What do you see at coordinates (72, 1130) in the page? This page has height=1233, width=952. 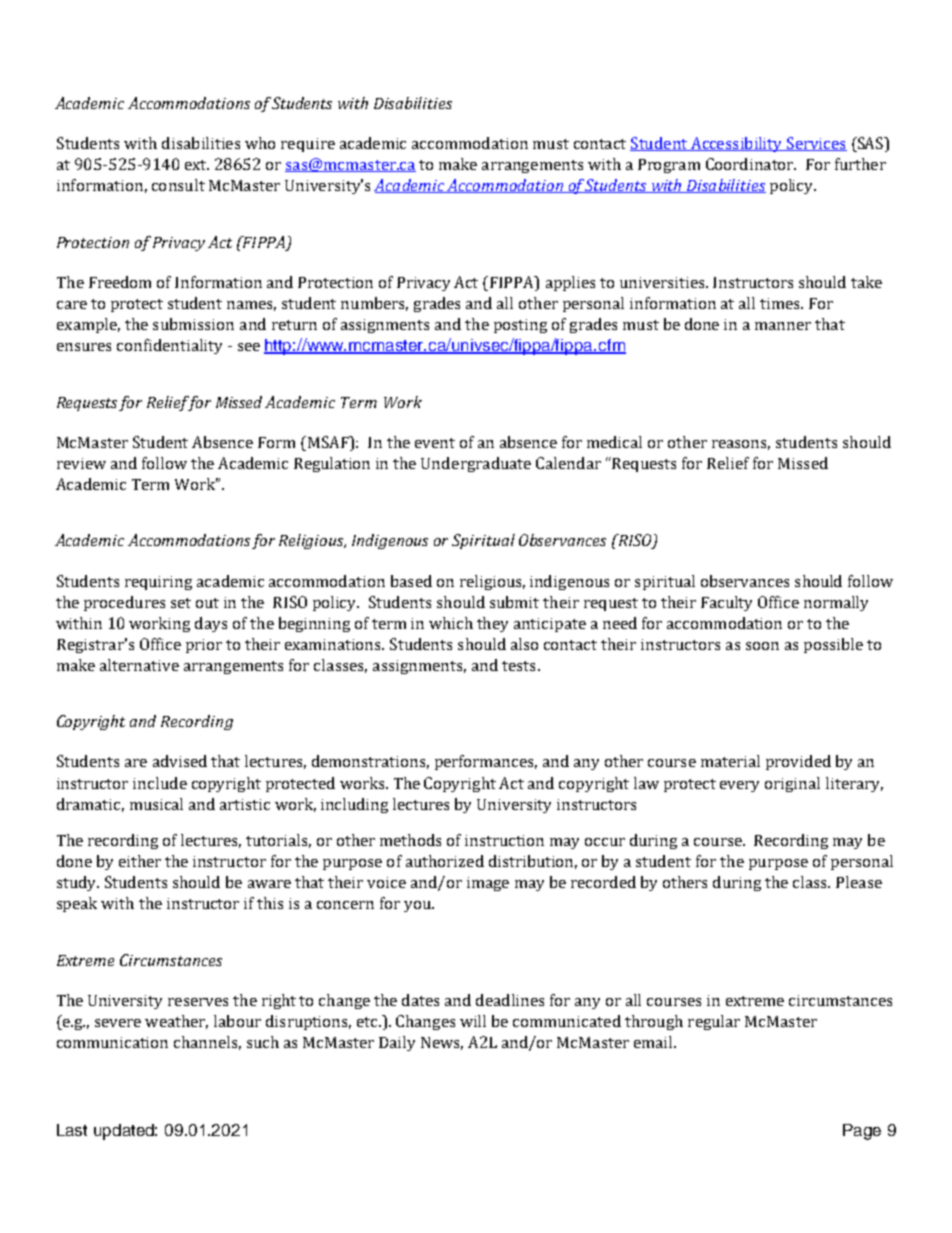 I see `Last` at bounding box center [72, 1130].
